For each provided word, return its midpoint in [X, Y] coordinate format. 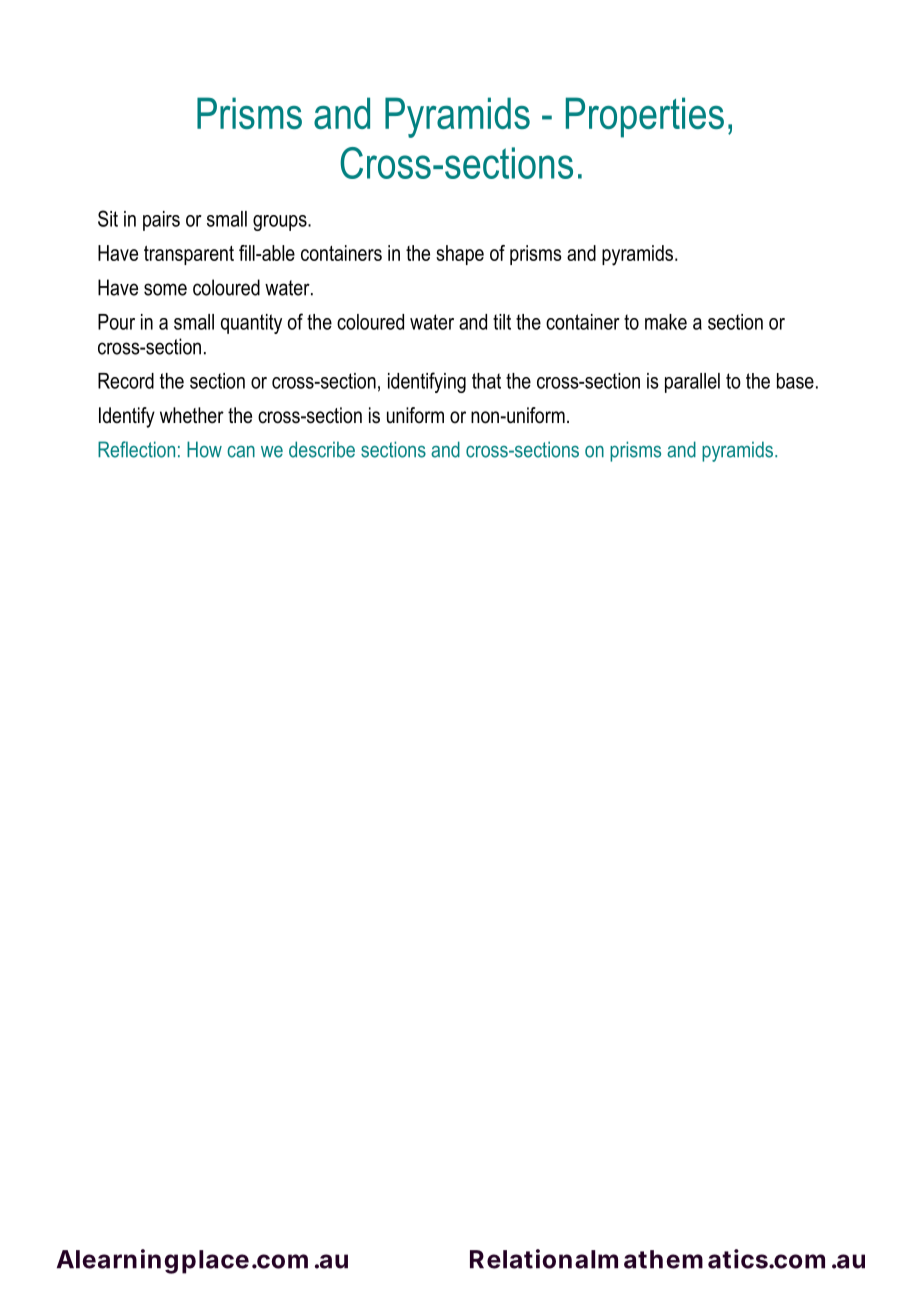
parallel [692, 383]
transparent [189, 255]
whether [192, 415]
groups [281, 223]
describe [322, 449]
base [795, 381]
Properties [645, 117]
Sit [108, 218]
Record [126, 381]
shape [460, 255]
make [666, 322]
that [486, 381]
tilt [502, 322]
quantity [251, 324]
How [204, 449]
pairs [161, 221]
